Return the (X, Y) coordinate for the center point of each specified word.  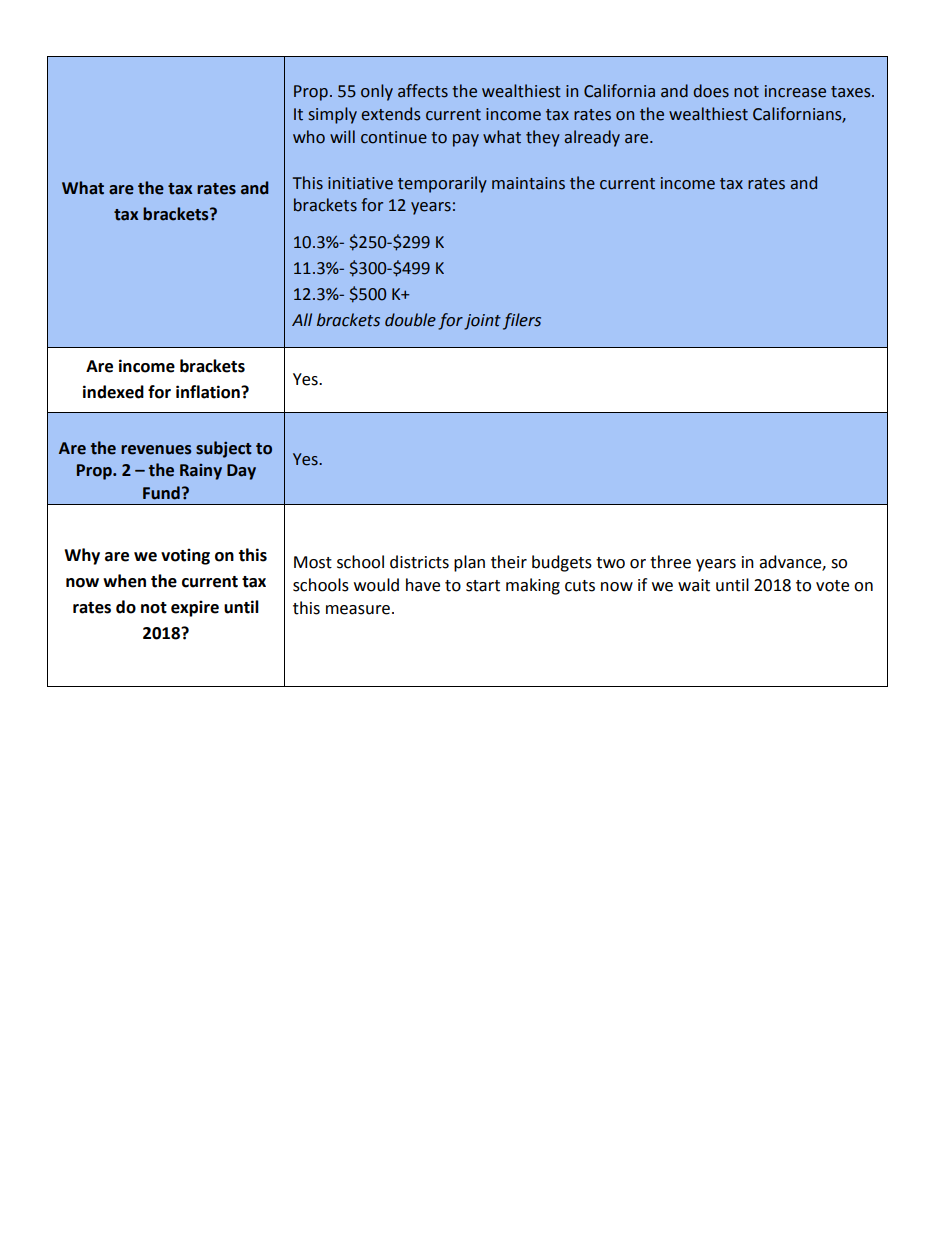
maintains (528, 183)
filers (522, 321)
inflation (209, 392)
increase (795, 91)
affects (423, 91)
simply (332, 115)
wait (694, 585)
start (483, 586)
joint (482, 322)
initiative (360, 183)
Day (241, 472)
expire (195, 608)
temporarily (442, 184)
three (670, 562)
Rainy (201, 472)
